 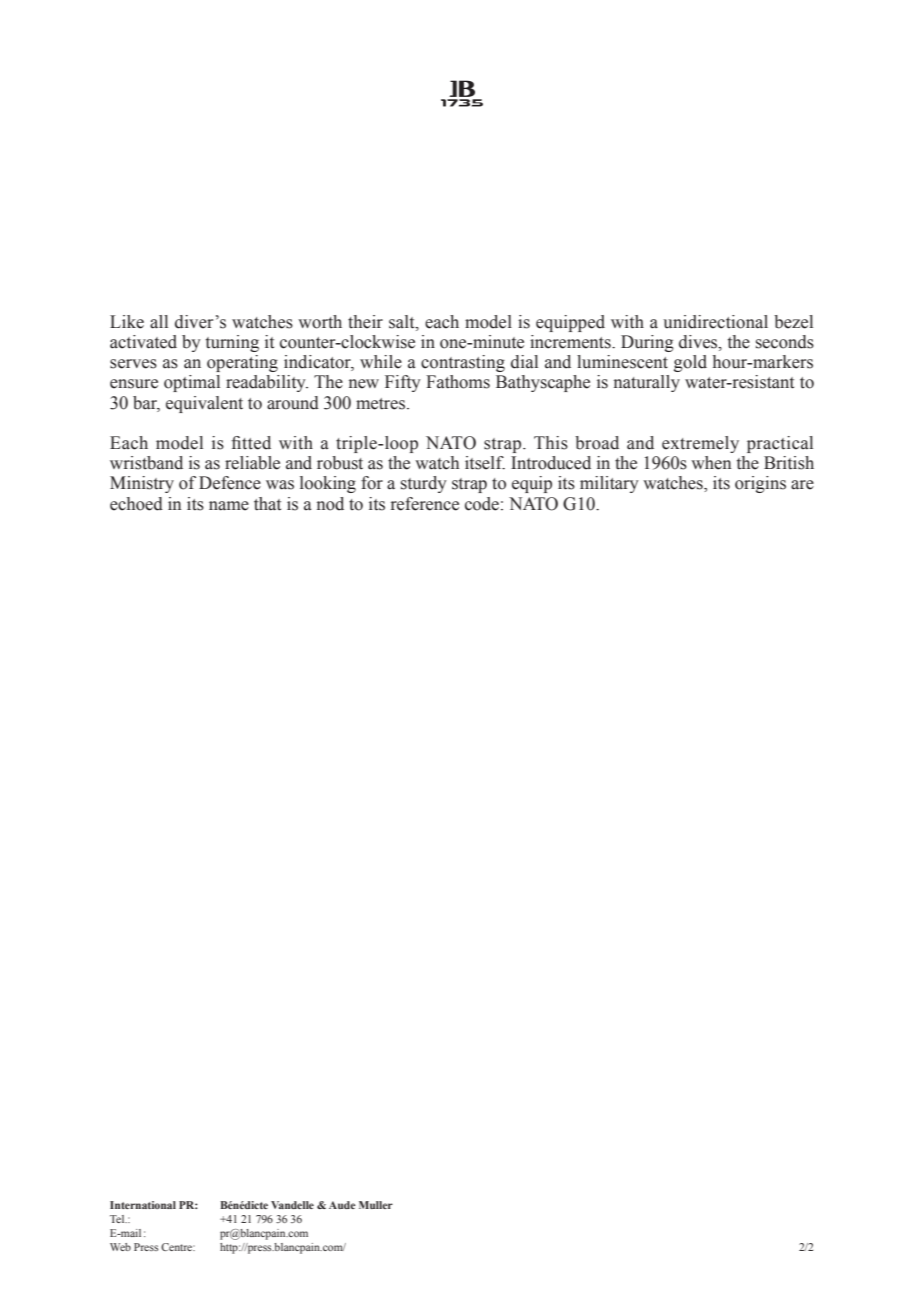 I want to click on origins, so click(x=760, y=484).
